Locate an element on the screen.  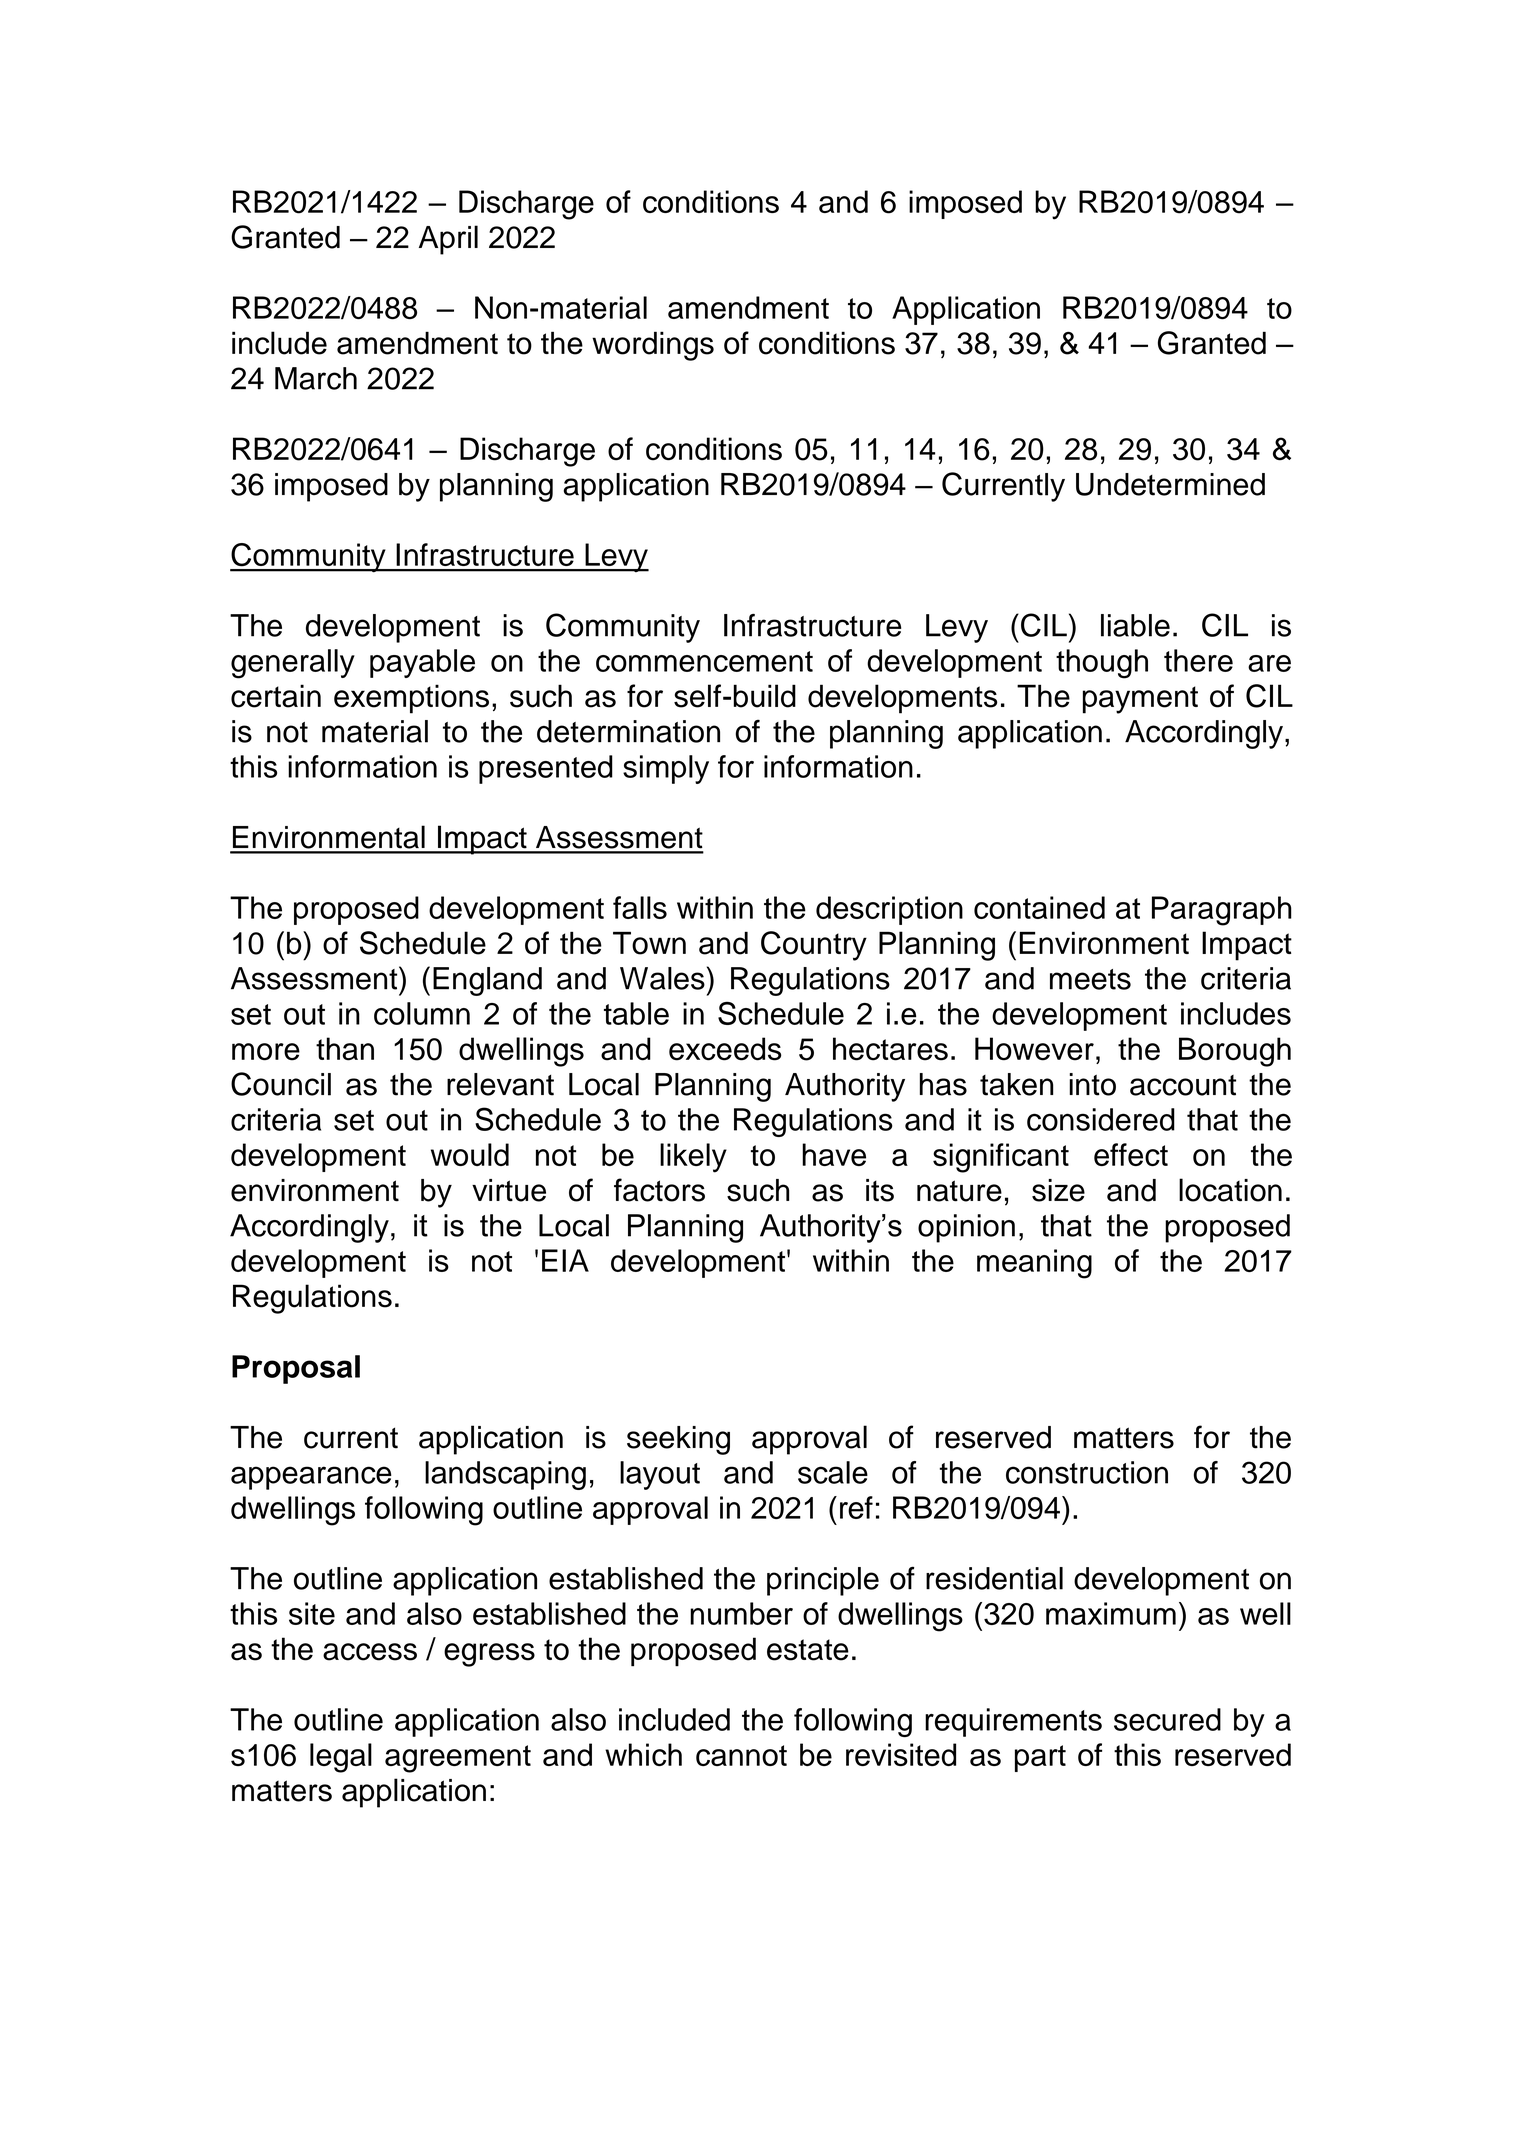
Undetermined is located at coordinates (1170, 484).
